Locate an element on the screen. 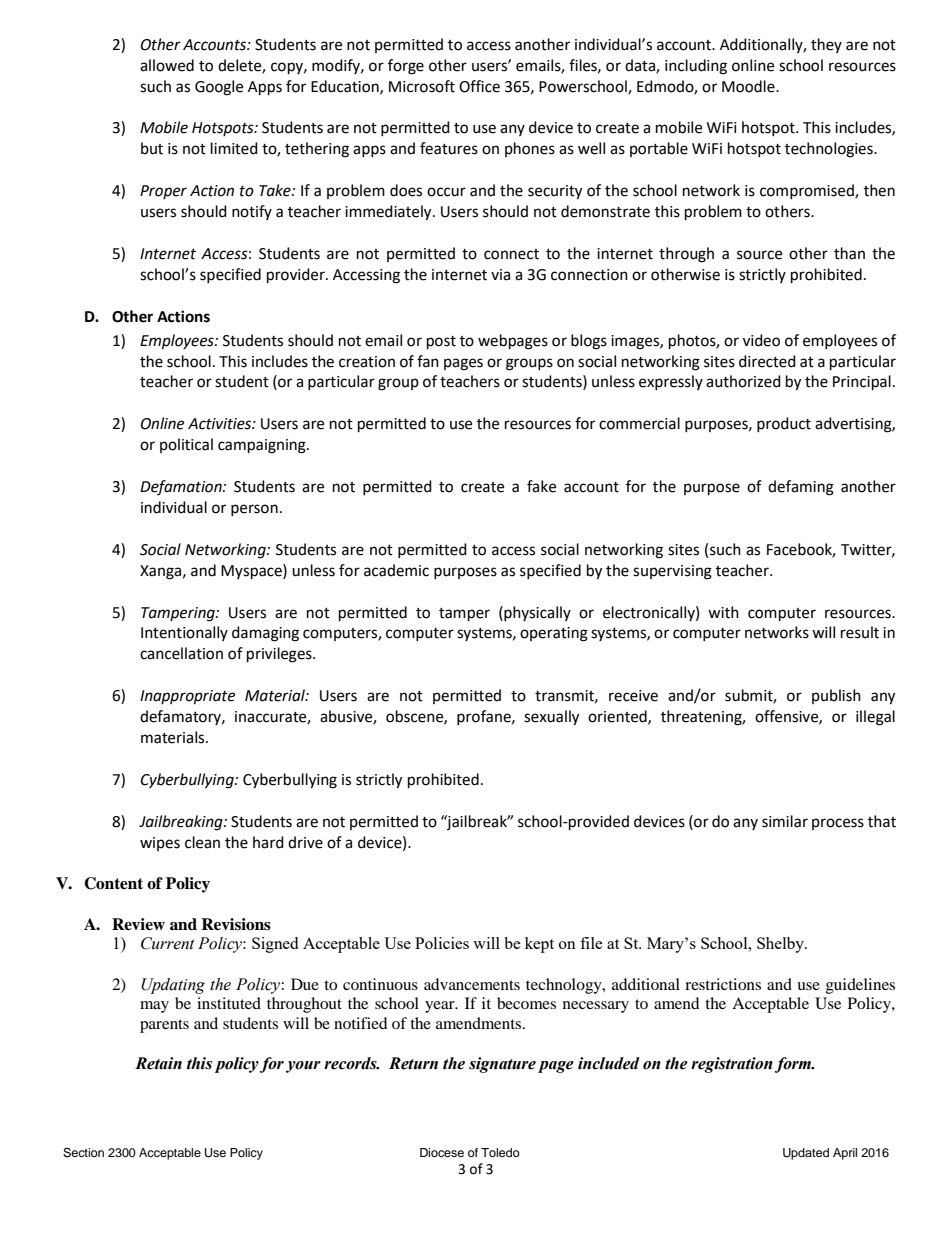 This screenshot has height=1233, width=952. Office is located at coordinates (479, 86).
